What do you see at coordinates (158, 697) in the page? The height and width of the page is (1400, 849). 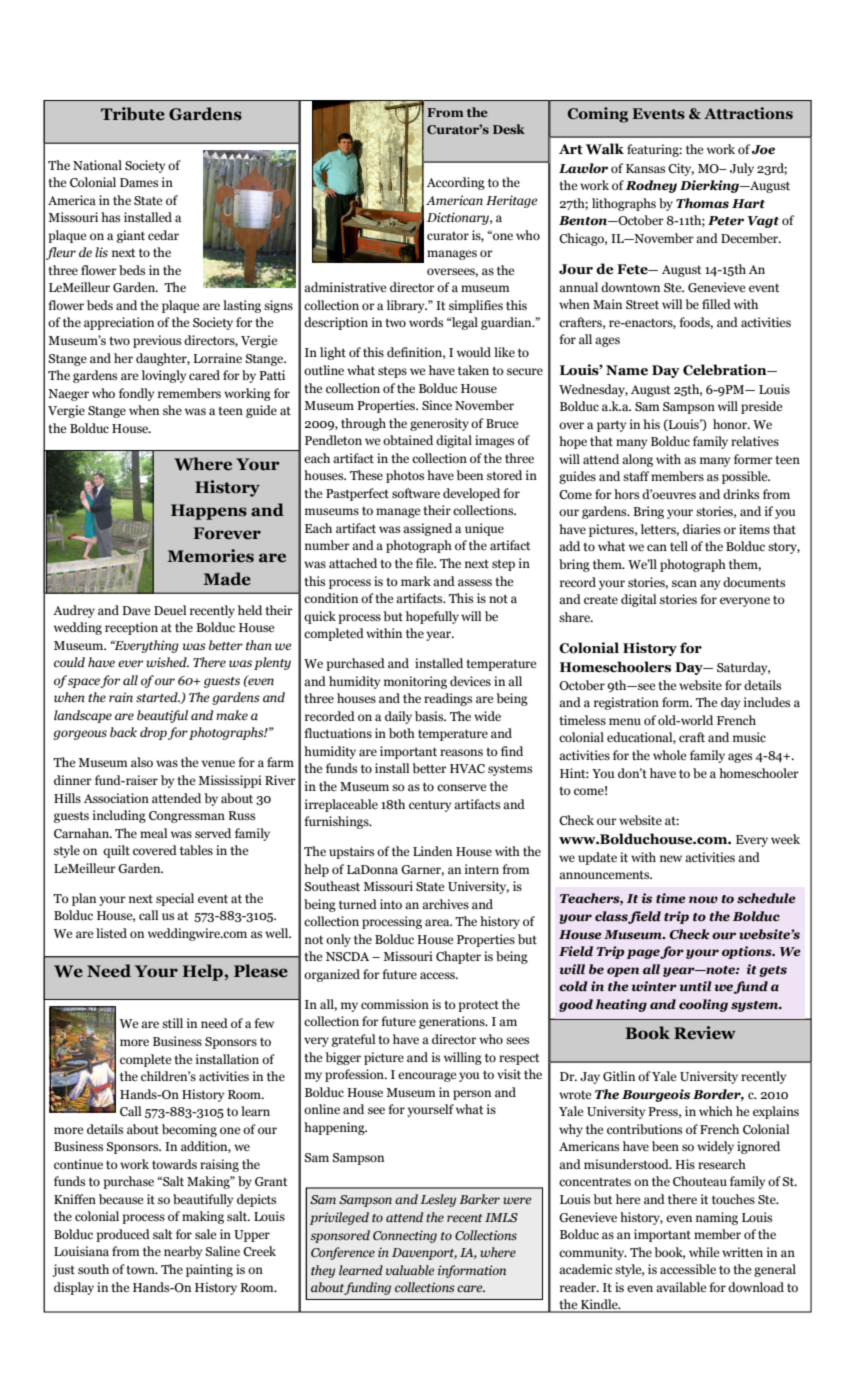 I see `started` at bounding box center [158, 697].
